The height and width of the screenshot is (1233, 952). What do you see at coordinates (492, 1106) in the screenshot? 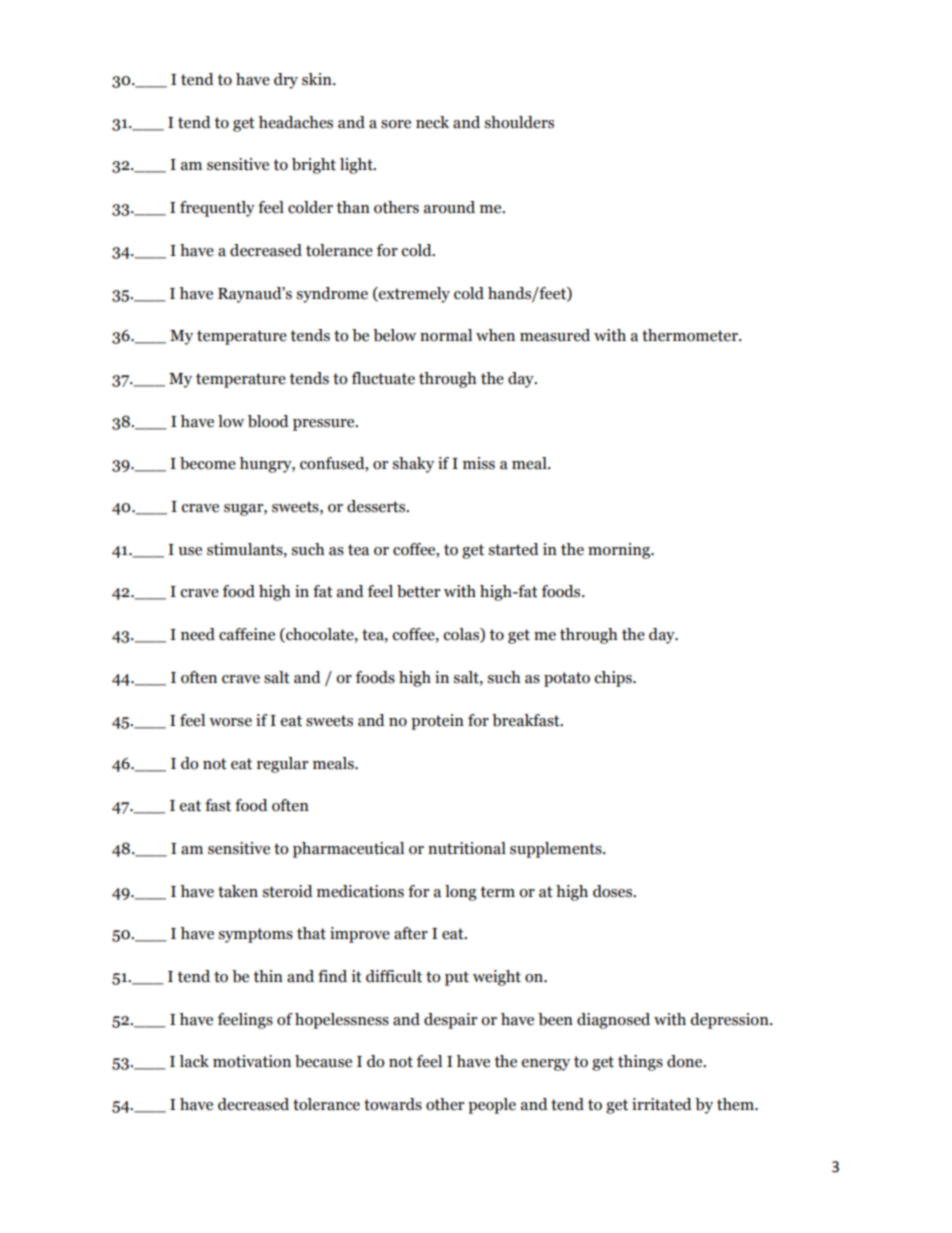
I see `people` at bounding box center [492, 1106].
